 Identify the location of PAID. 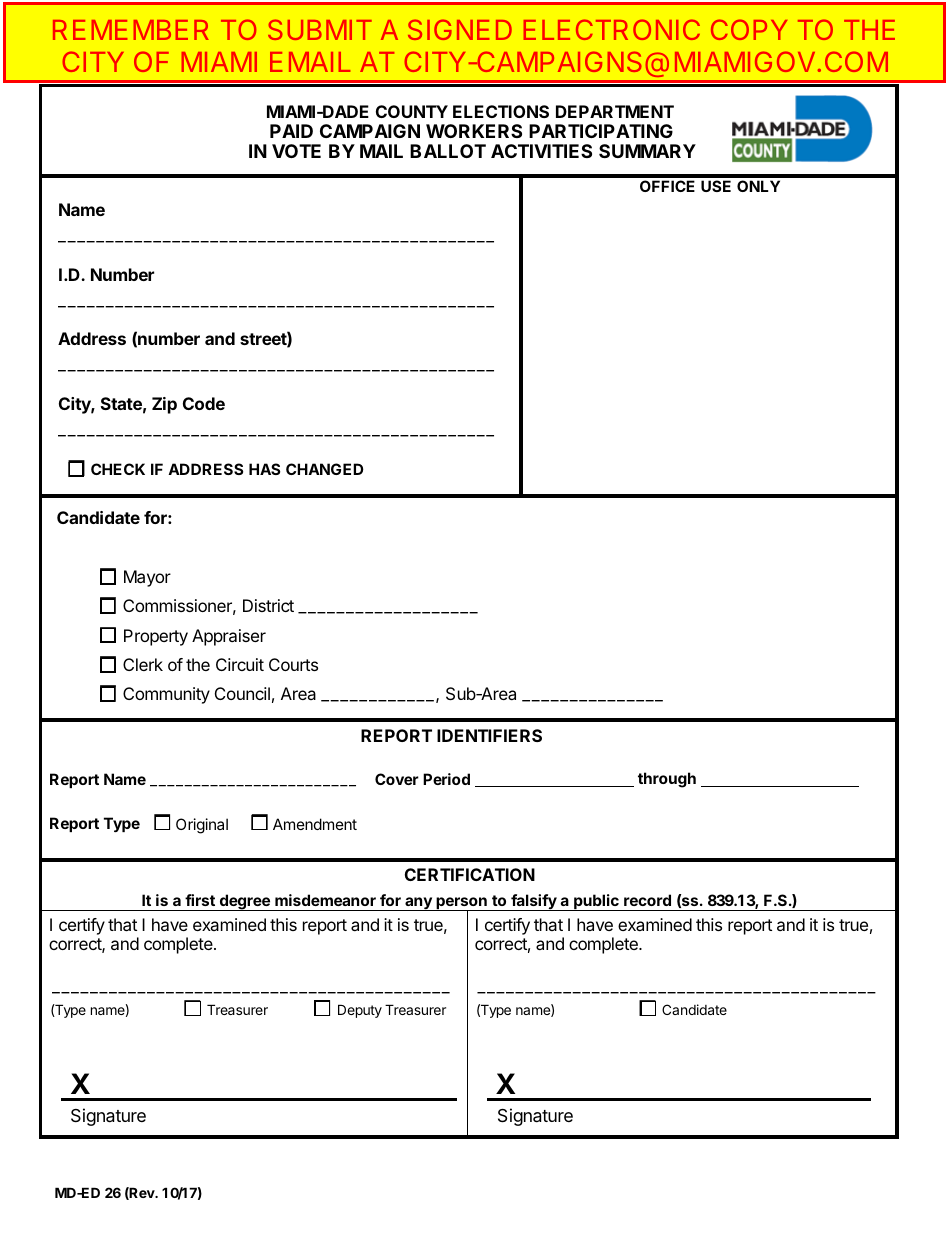
(291, 131).
